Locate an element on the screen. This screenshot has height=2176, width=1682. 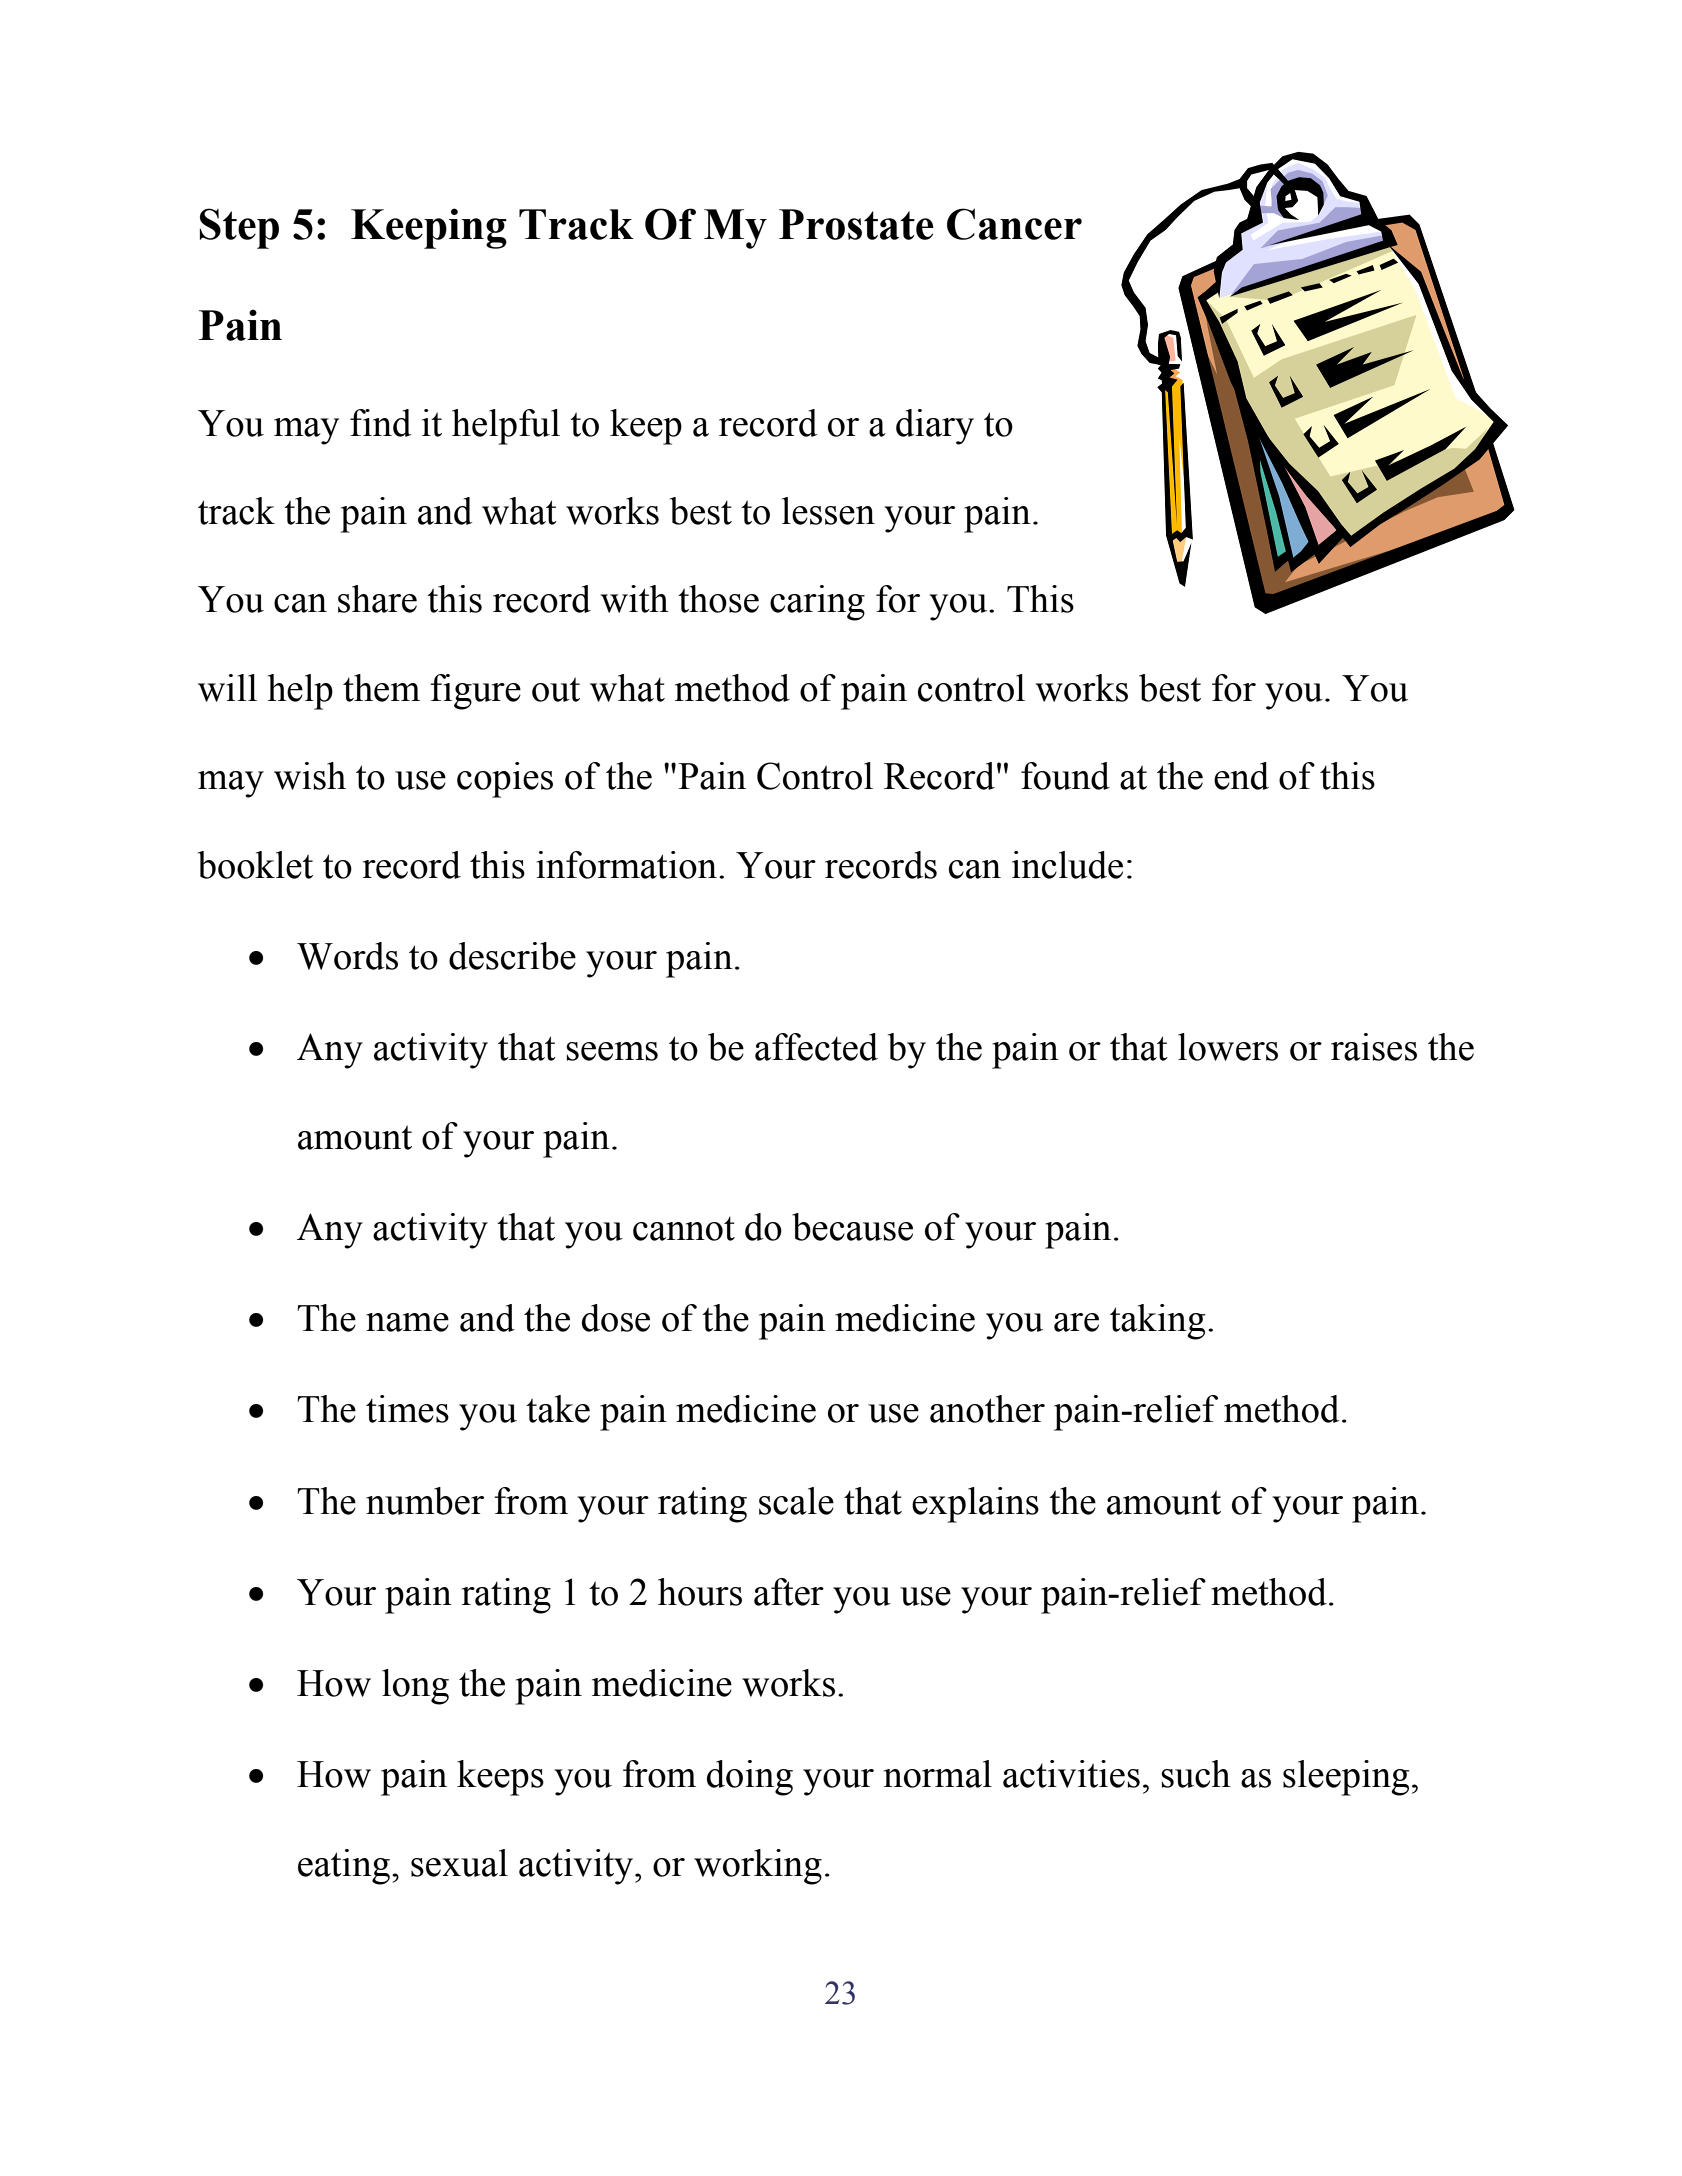
affected is located at coordinates (816, 1047).
